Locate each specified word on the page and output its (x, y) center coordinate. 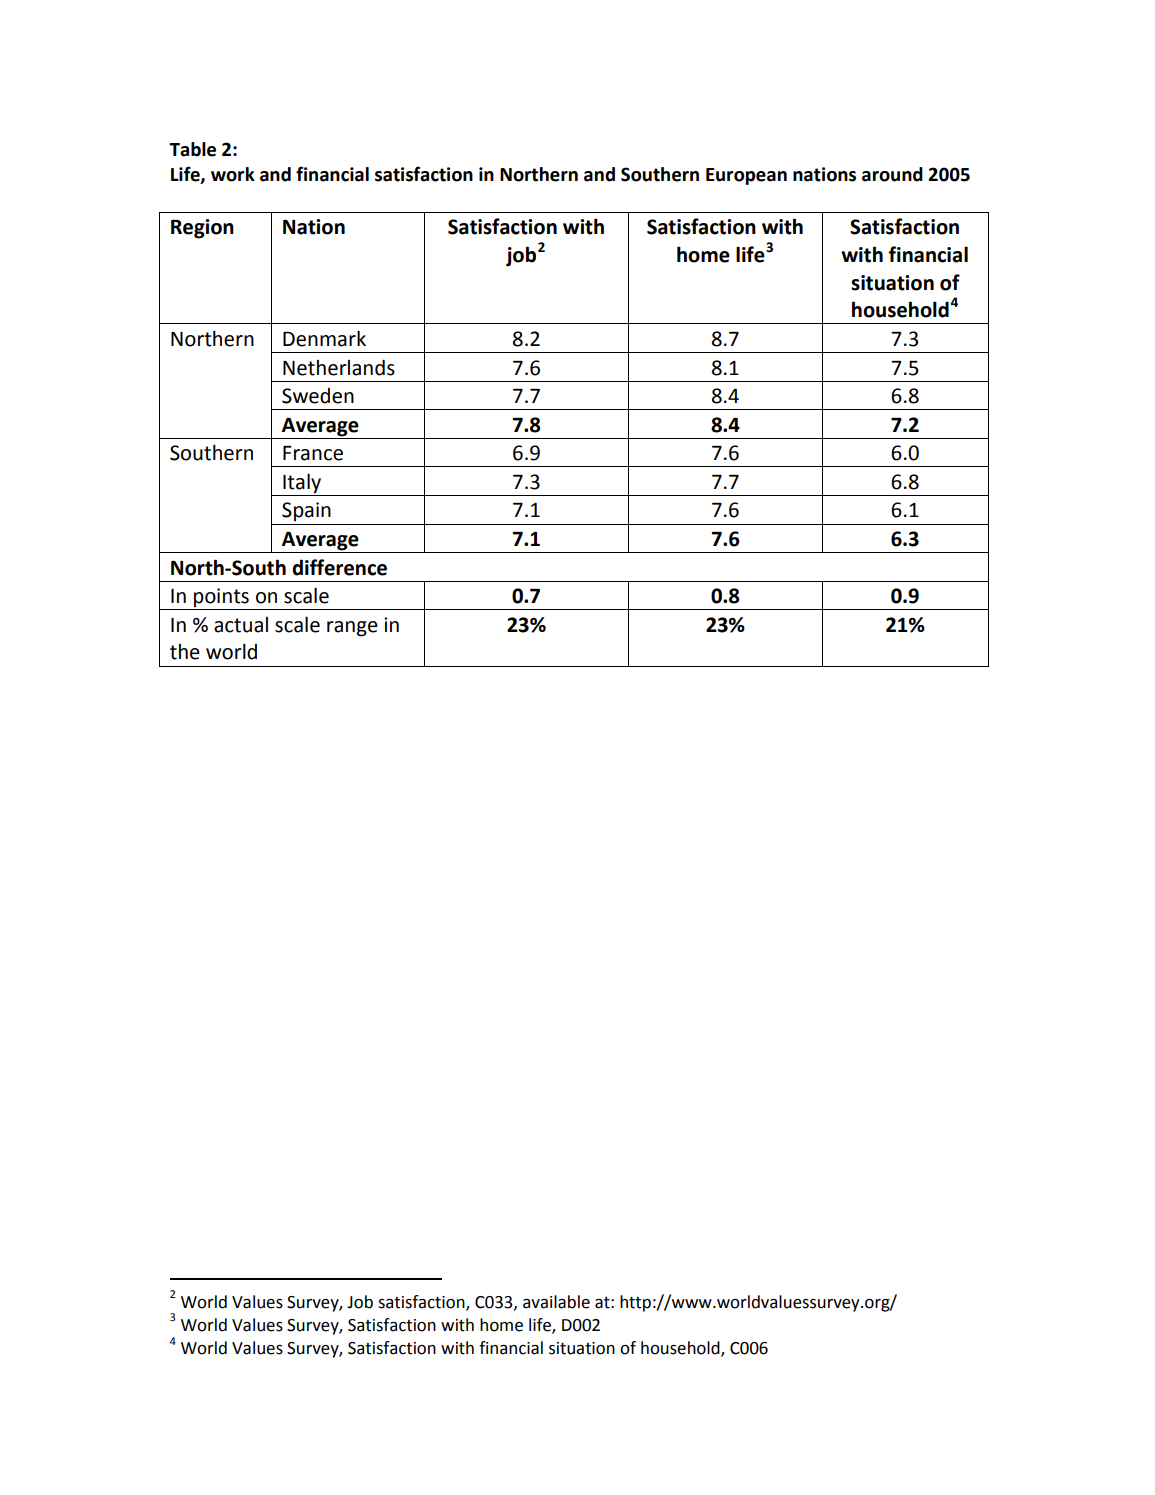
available (556, 1302)
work (233, 174)
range (352, 629)
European (746, 176)
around (892, 174)
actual (241, 625)
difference (339, 567)
